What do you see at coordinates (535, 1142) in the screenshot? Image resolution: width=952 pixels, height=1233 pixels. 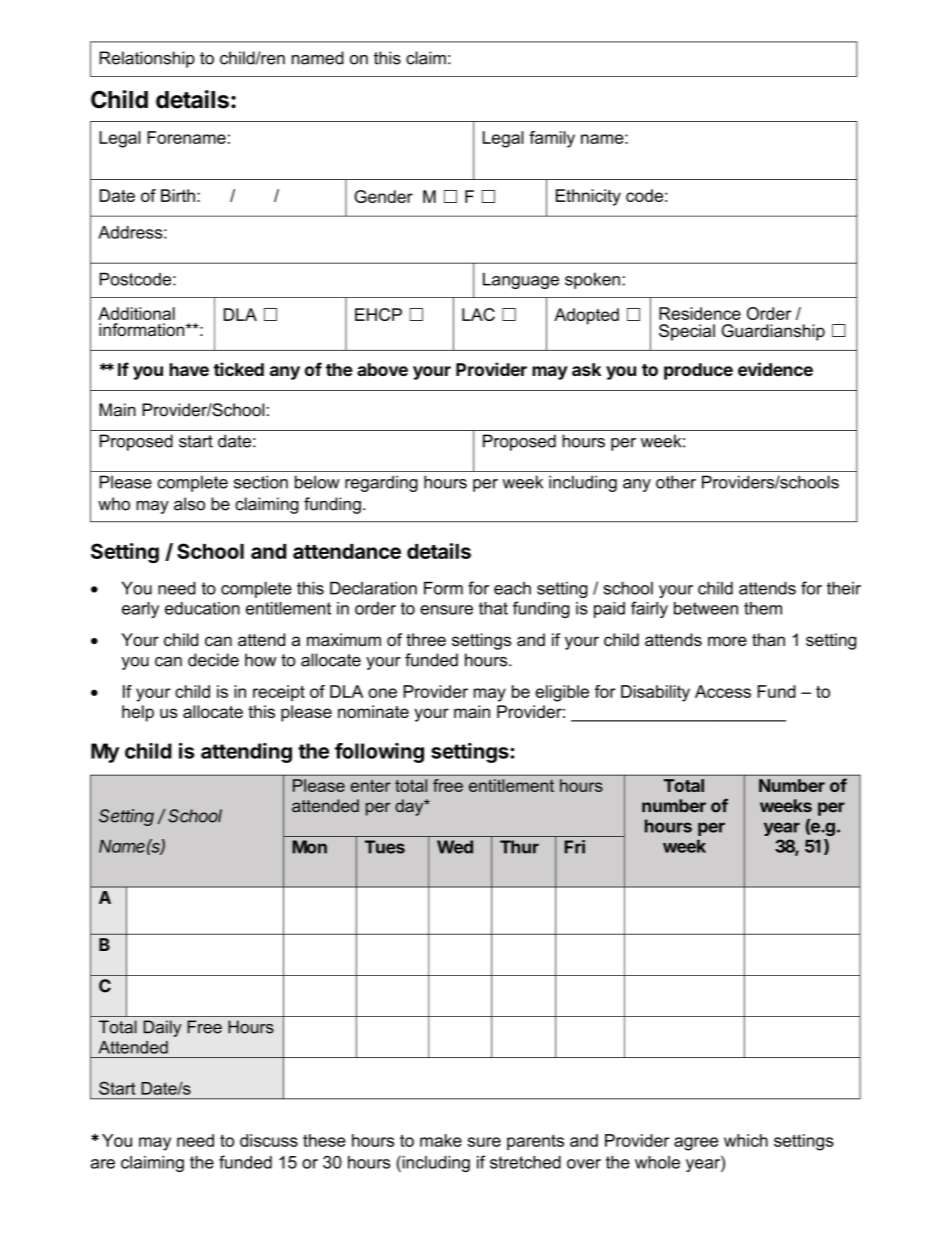 I see `parents` at bounding box center [535, 1142].
